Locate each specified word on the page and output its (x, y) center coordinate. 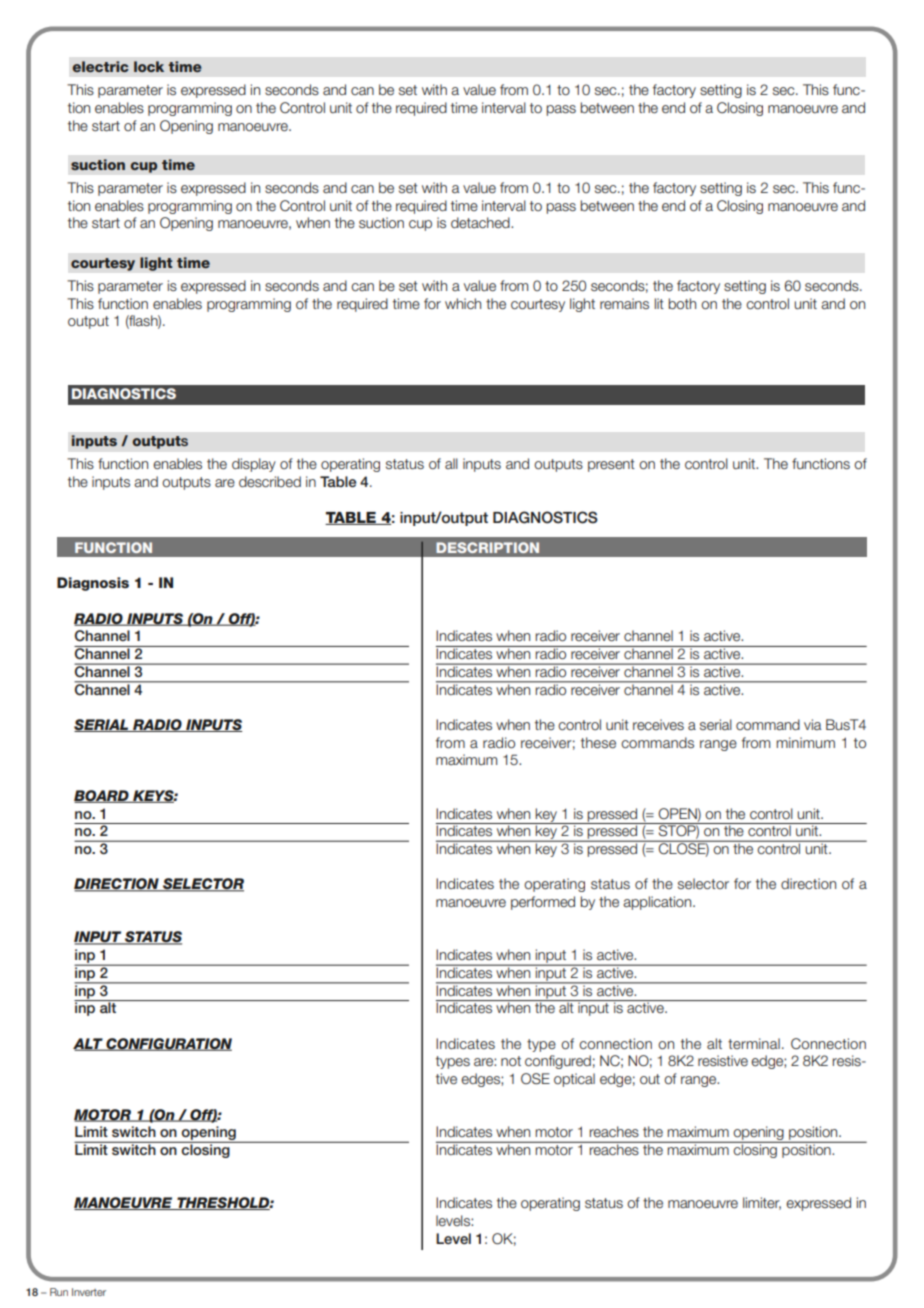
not (511, 1061)
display (254, 465)
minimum (805, 743)
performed (543, 903)
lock (149, 66)
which (463, 303)
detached (481, 223)
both (682, 304)
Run (59, 1292)
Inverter (89, 1292)
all (451, 463)
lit (659, 303)
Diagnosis (93, 584)
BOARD (102, 796)
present (611, 465)
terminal (754, 1043)
